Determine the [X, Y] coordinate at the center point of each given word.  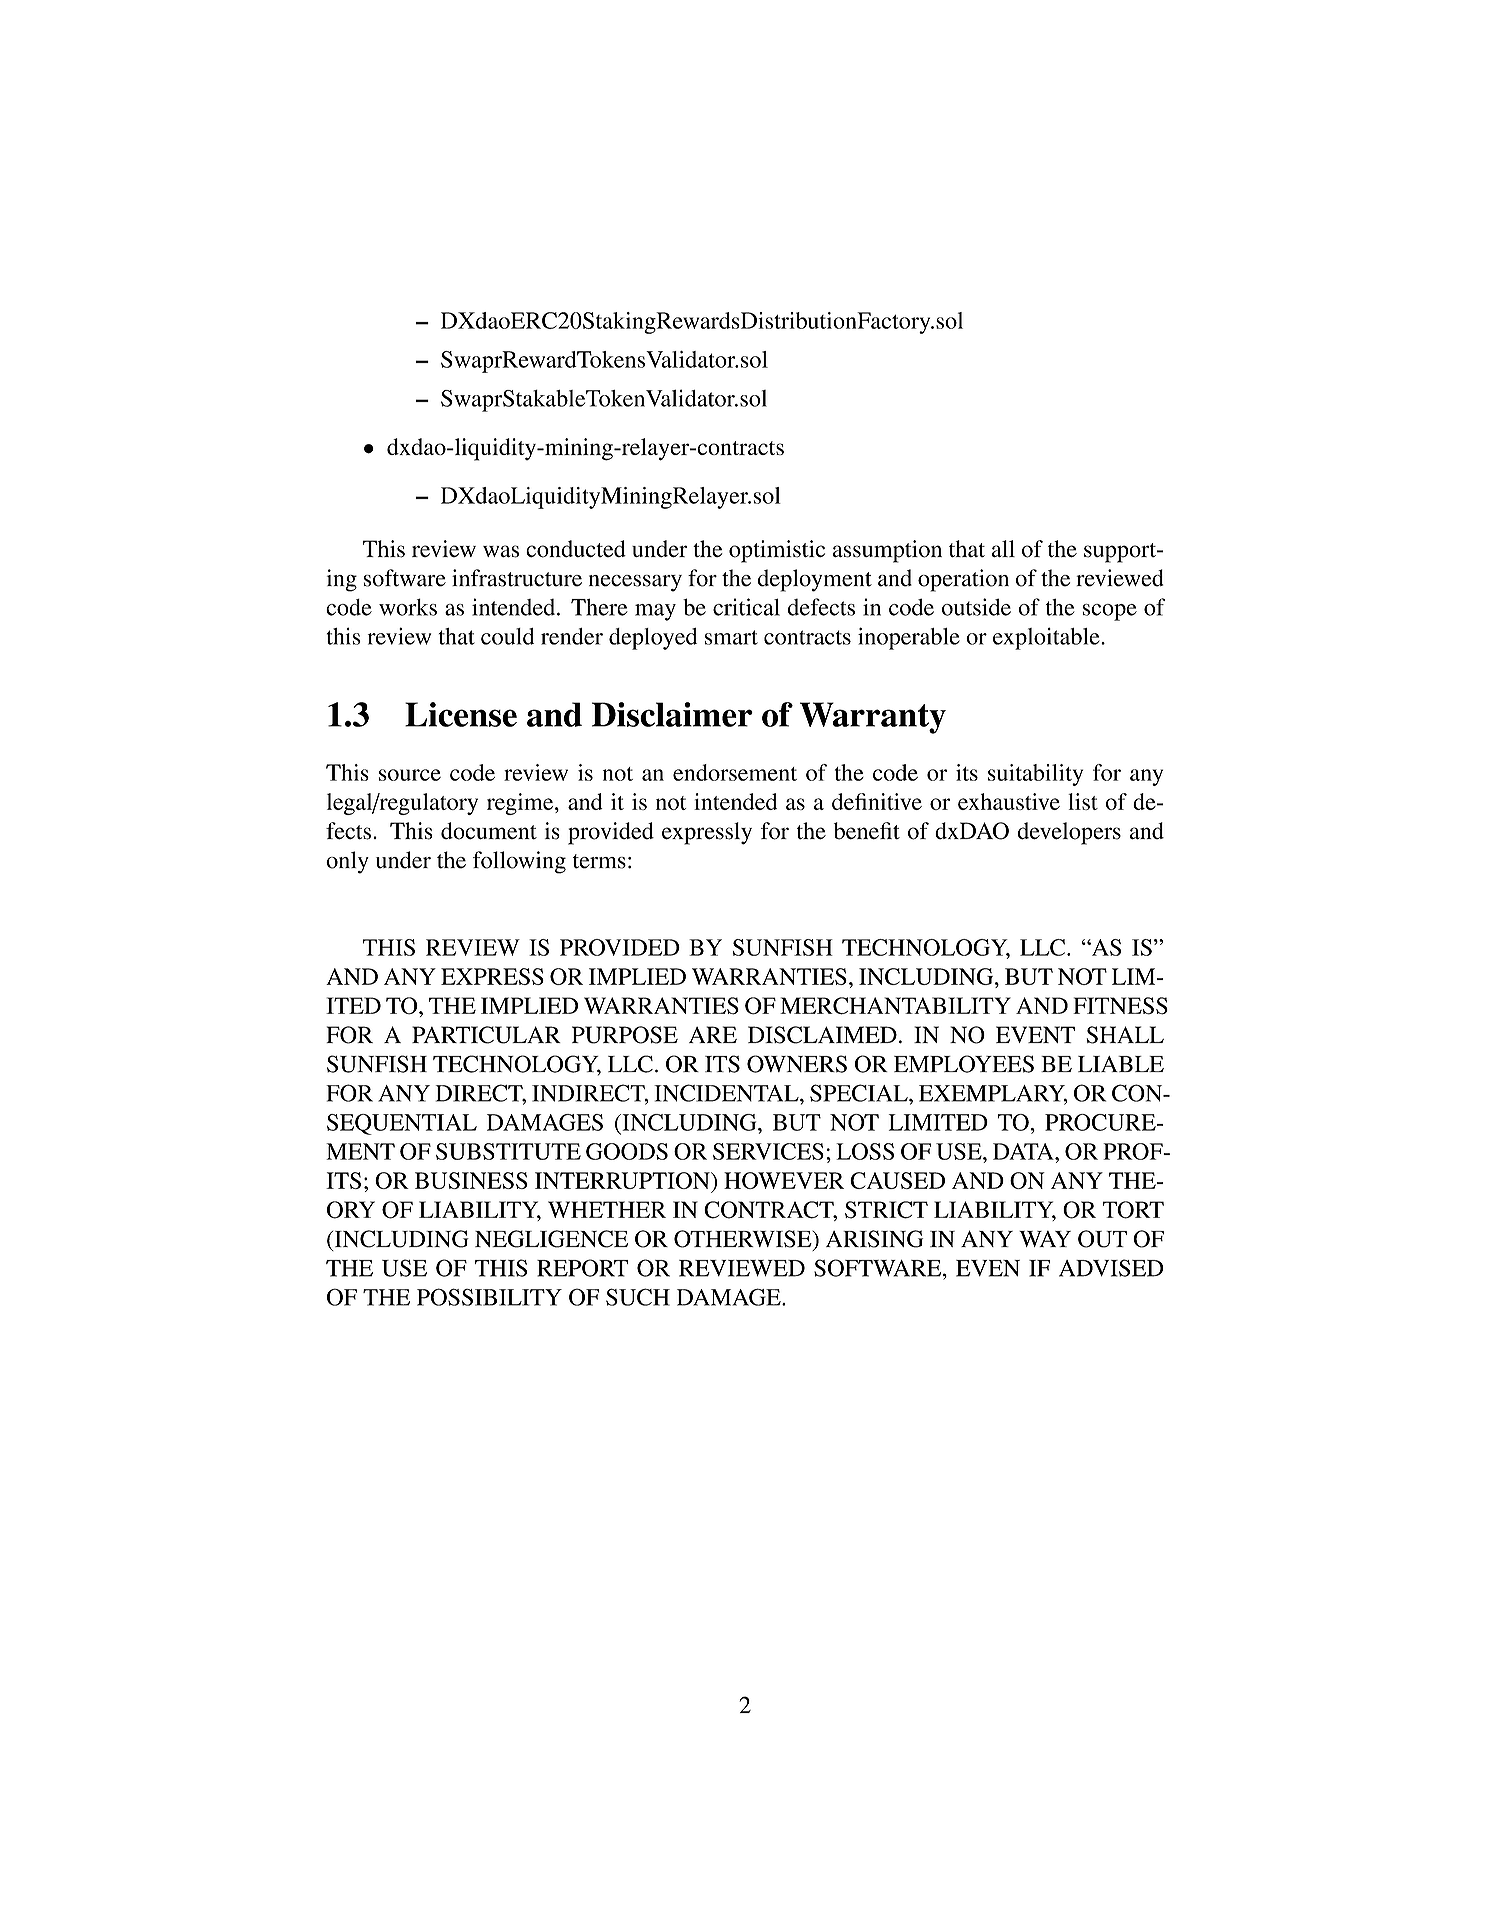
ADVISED [1111, 1268]
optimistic [777, 551]
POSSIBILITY [489, 1297]
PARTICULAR [486, 1035]
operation [963, 580]
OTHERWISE [744, 1240]
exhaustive [1009, 801]
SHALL [1125, 1035]
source [410, 775]
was [501, 551]
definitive [877, 801]
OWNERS [797, 1064]
